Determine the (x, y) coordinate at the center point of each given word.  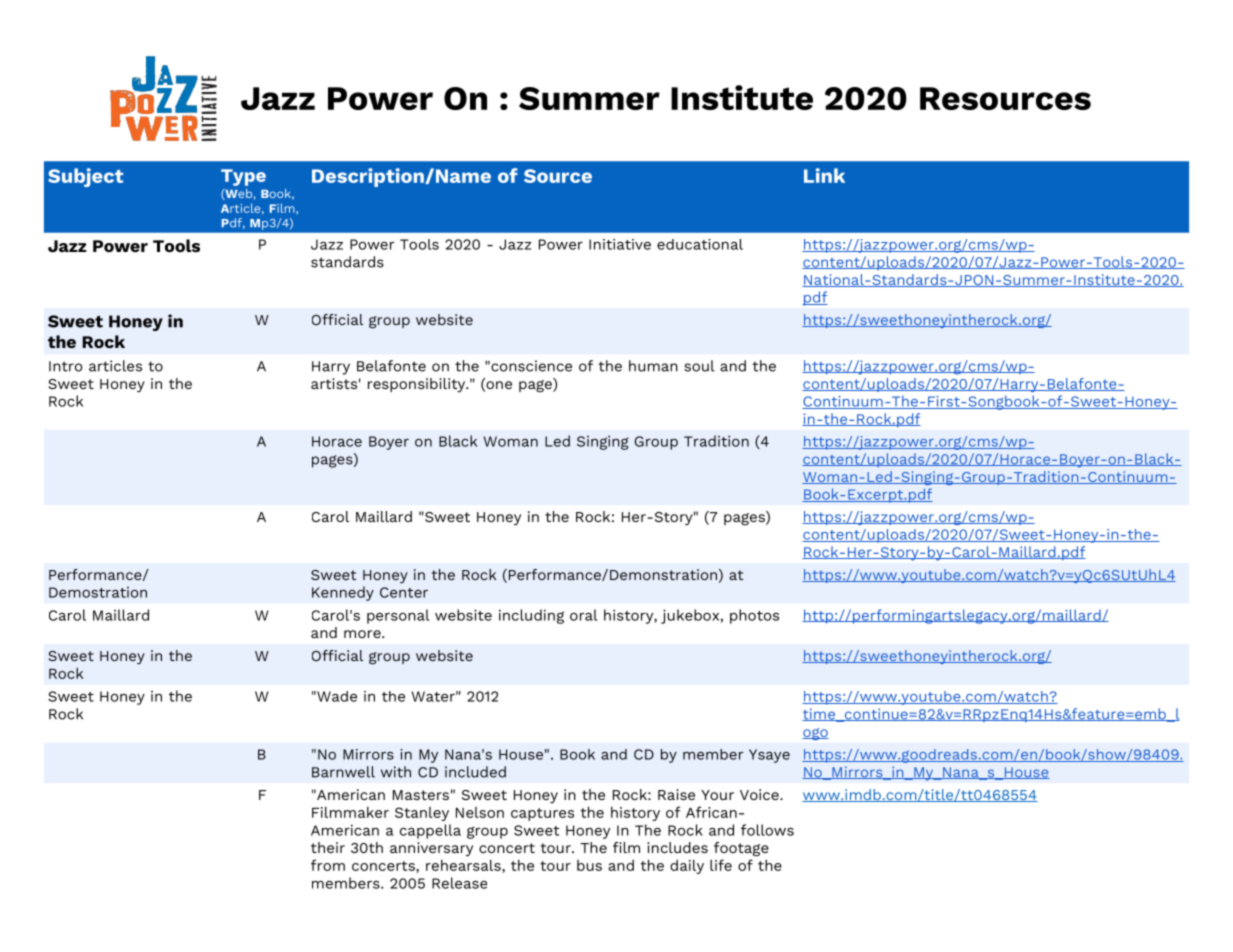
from (328, 865)
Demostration (98, 592)
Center (404, 592)
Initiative (620, 244)
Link (824, 175)
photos (754, 616)
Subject (85, 177)
